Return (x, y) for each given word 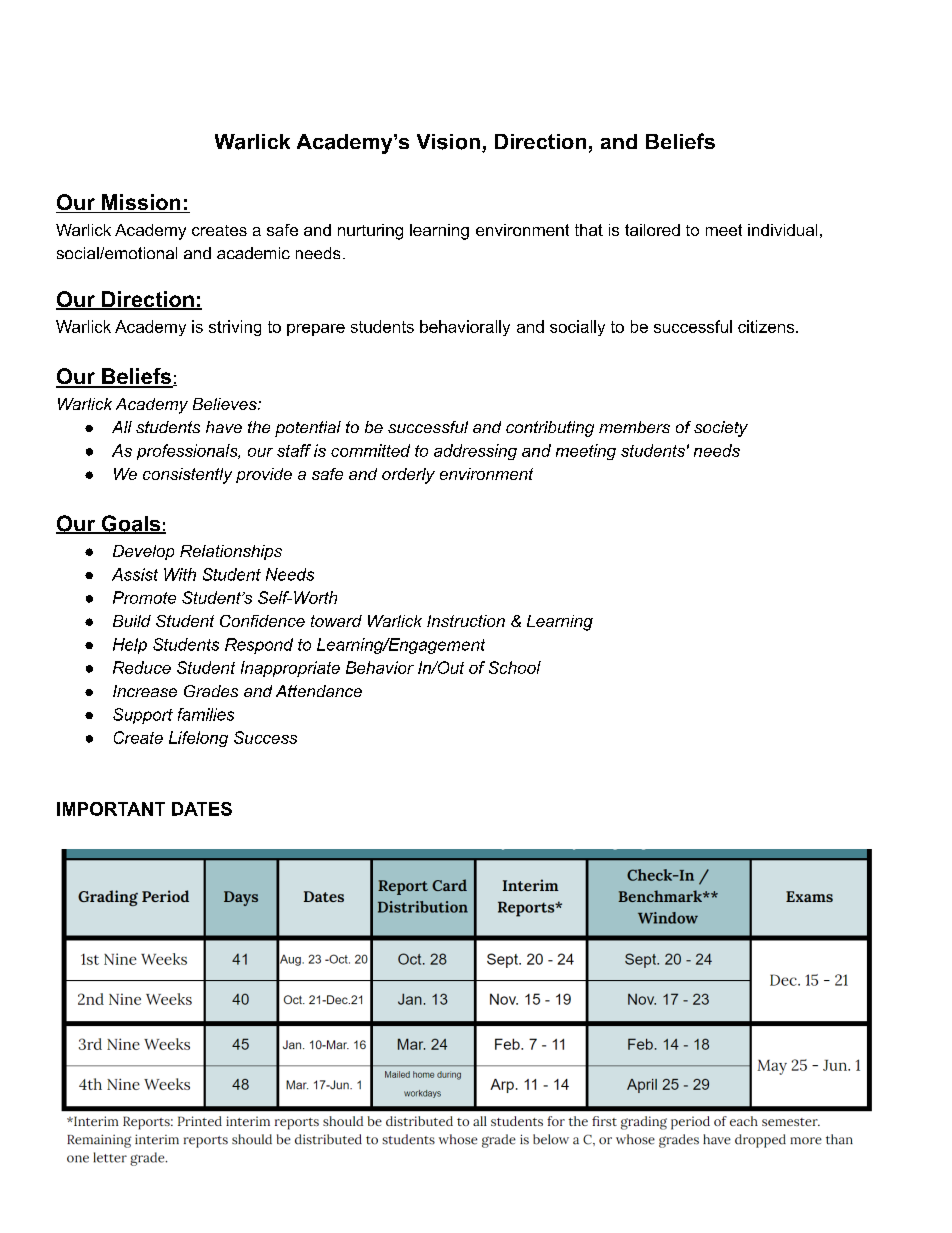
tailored (652, 230)
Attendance (319, 691)
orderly (408, 476)
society (721, 429)
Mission (141, 203)
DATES (202, 809)
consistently (187, 476)
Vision (448, 142)
